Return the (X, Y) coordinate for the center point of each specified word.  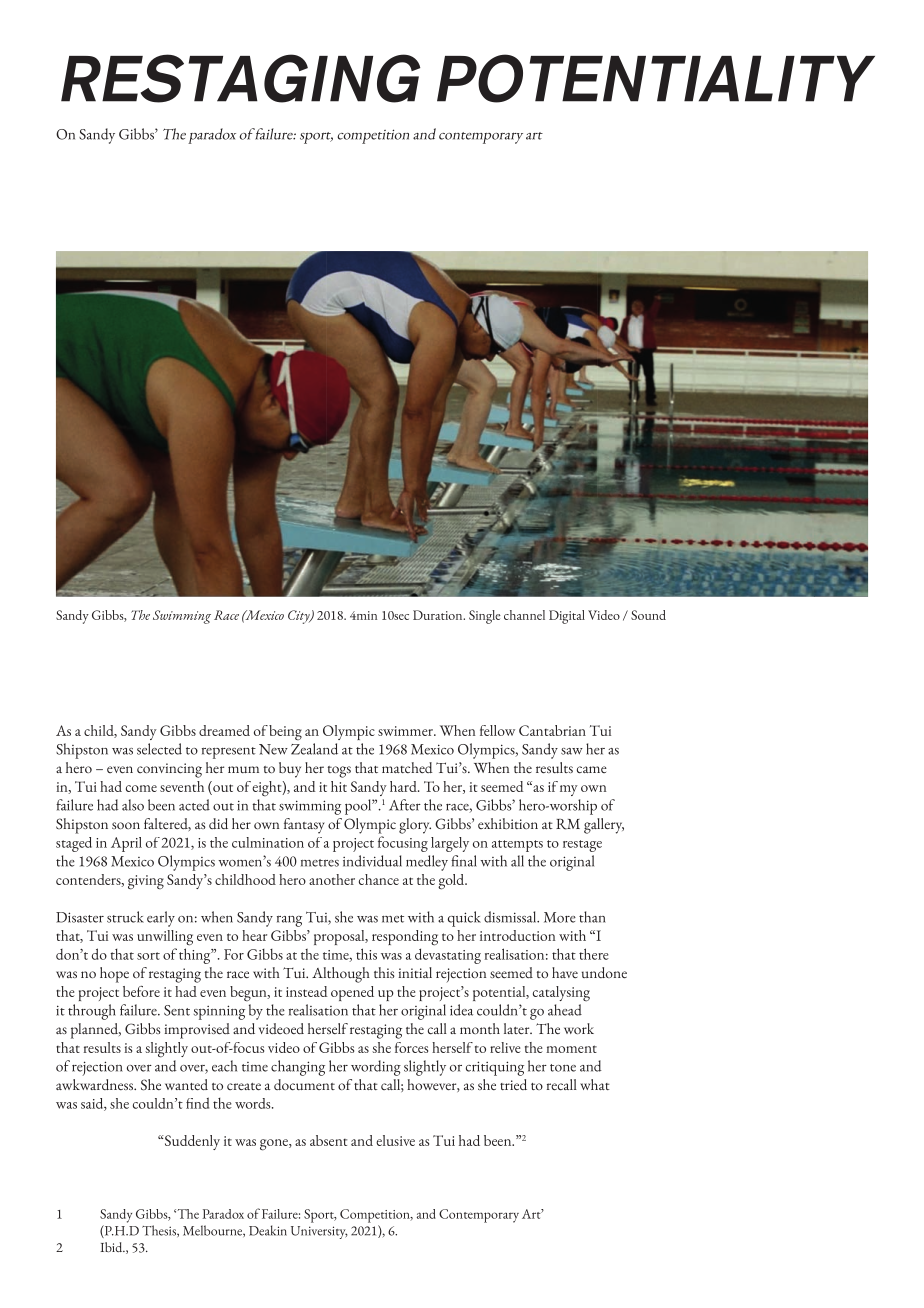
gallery (604, 826)
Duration (439, 615)
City (300, 617)
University (319, 1232)
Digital (567, 617)
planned (96, 1031)
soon (126, 825)
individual (372, 861)
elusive (395, 1140)
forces (411, 1047)
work (579, 1028)
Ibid (112, 1247)
